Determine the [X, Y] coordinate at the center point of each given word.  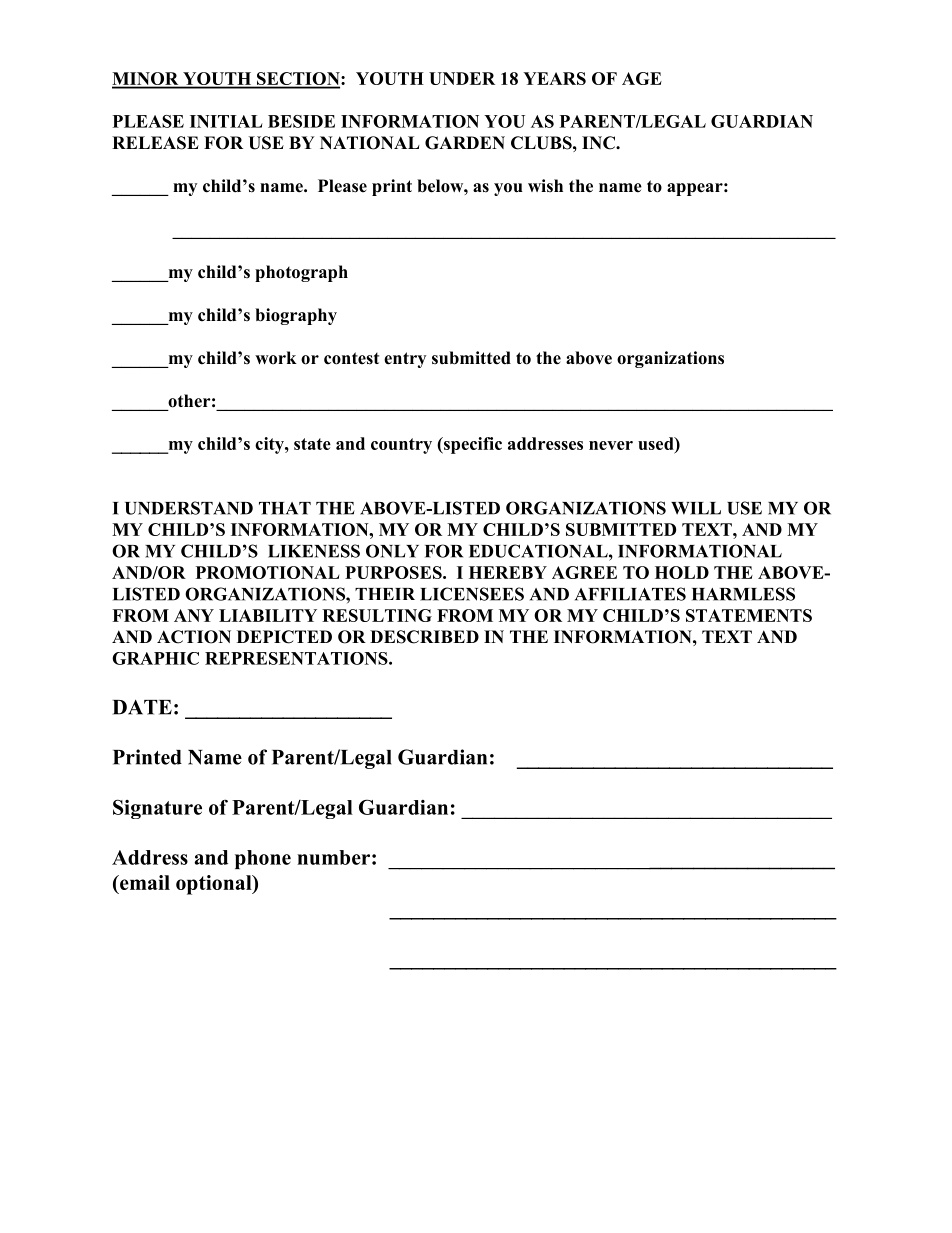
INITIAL [226, 121]
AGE [642, 78]
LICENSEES [472, 594]
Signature [157, 809]
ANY [194, 615]
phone [263, 859]
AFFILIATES [630, 594]
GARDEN [465, 143]
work [276, 358]
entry [405, 360]
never [611, 445]
